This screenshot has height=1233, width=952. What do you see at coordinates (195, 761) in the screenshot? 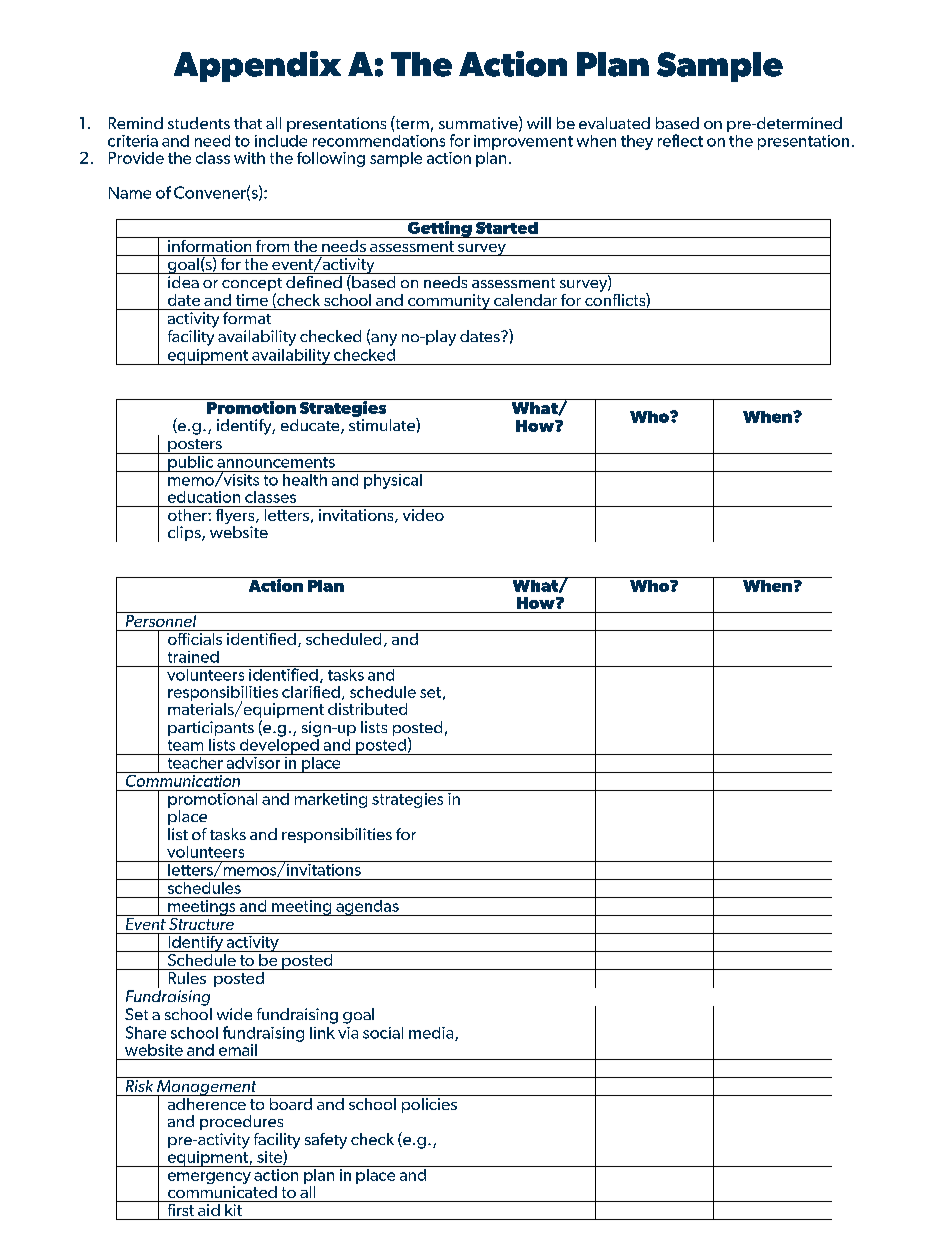
I see `teacher` at bounding box center [195, 761].
